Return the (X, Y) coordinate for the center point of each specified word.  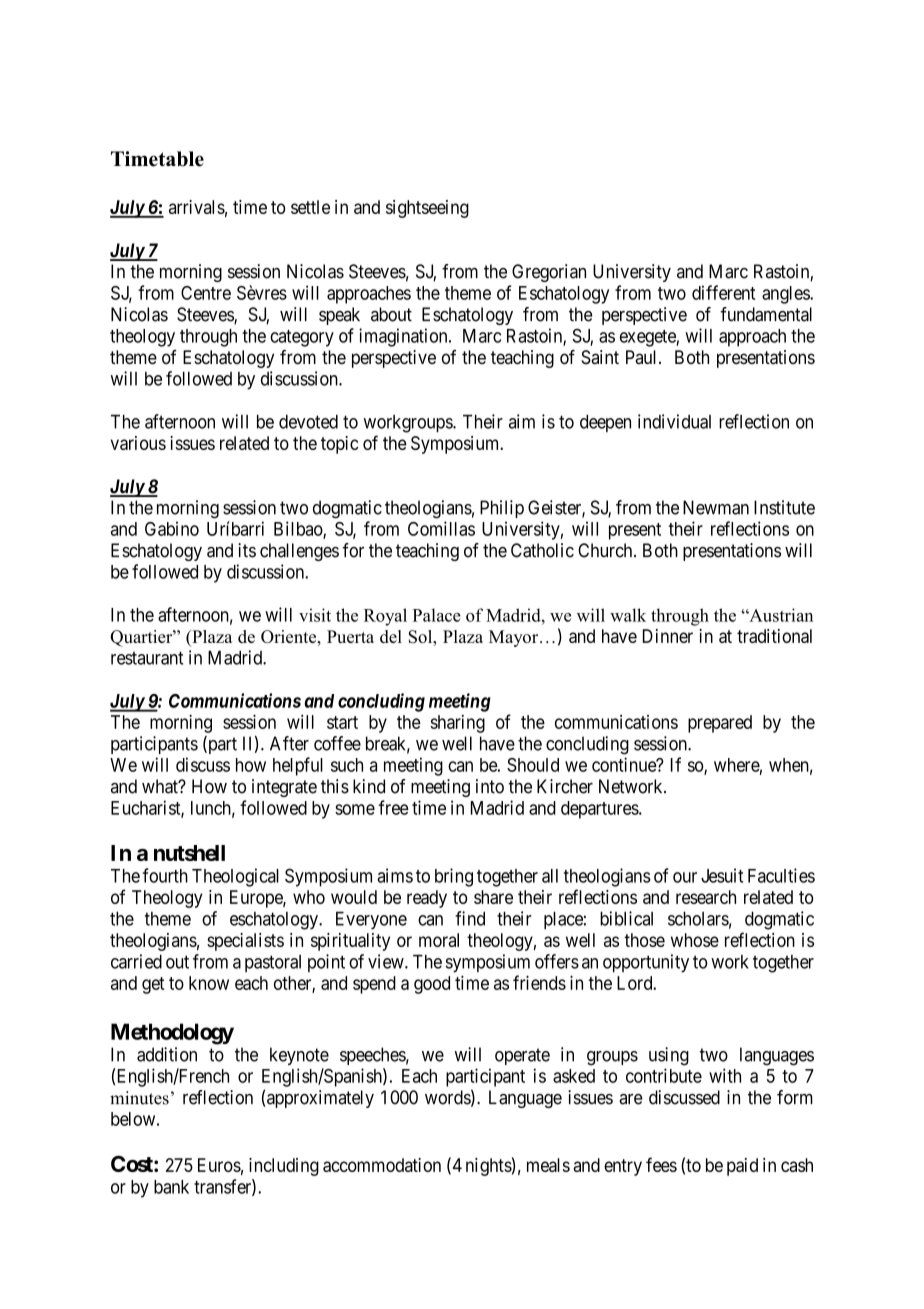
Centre (206, 293)
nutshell (189, 853)
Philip (502, 509)
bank (171, 1187)
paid (742, 1167)
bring (454, 877)
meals (548, 1165)
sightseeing (427, 209)
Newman (716, 507)
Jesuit (722, 875)
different (723, 292)
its (247, 550)
